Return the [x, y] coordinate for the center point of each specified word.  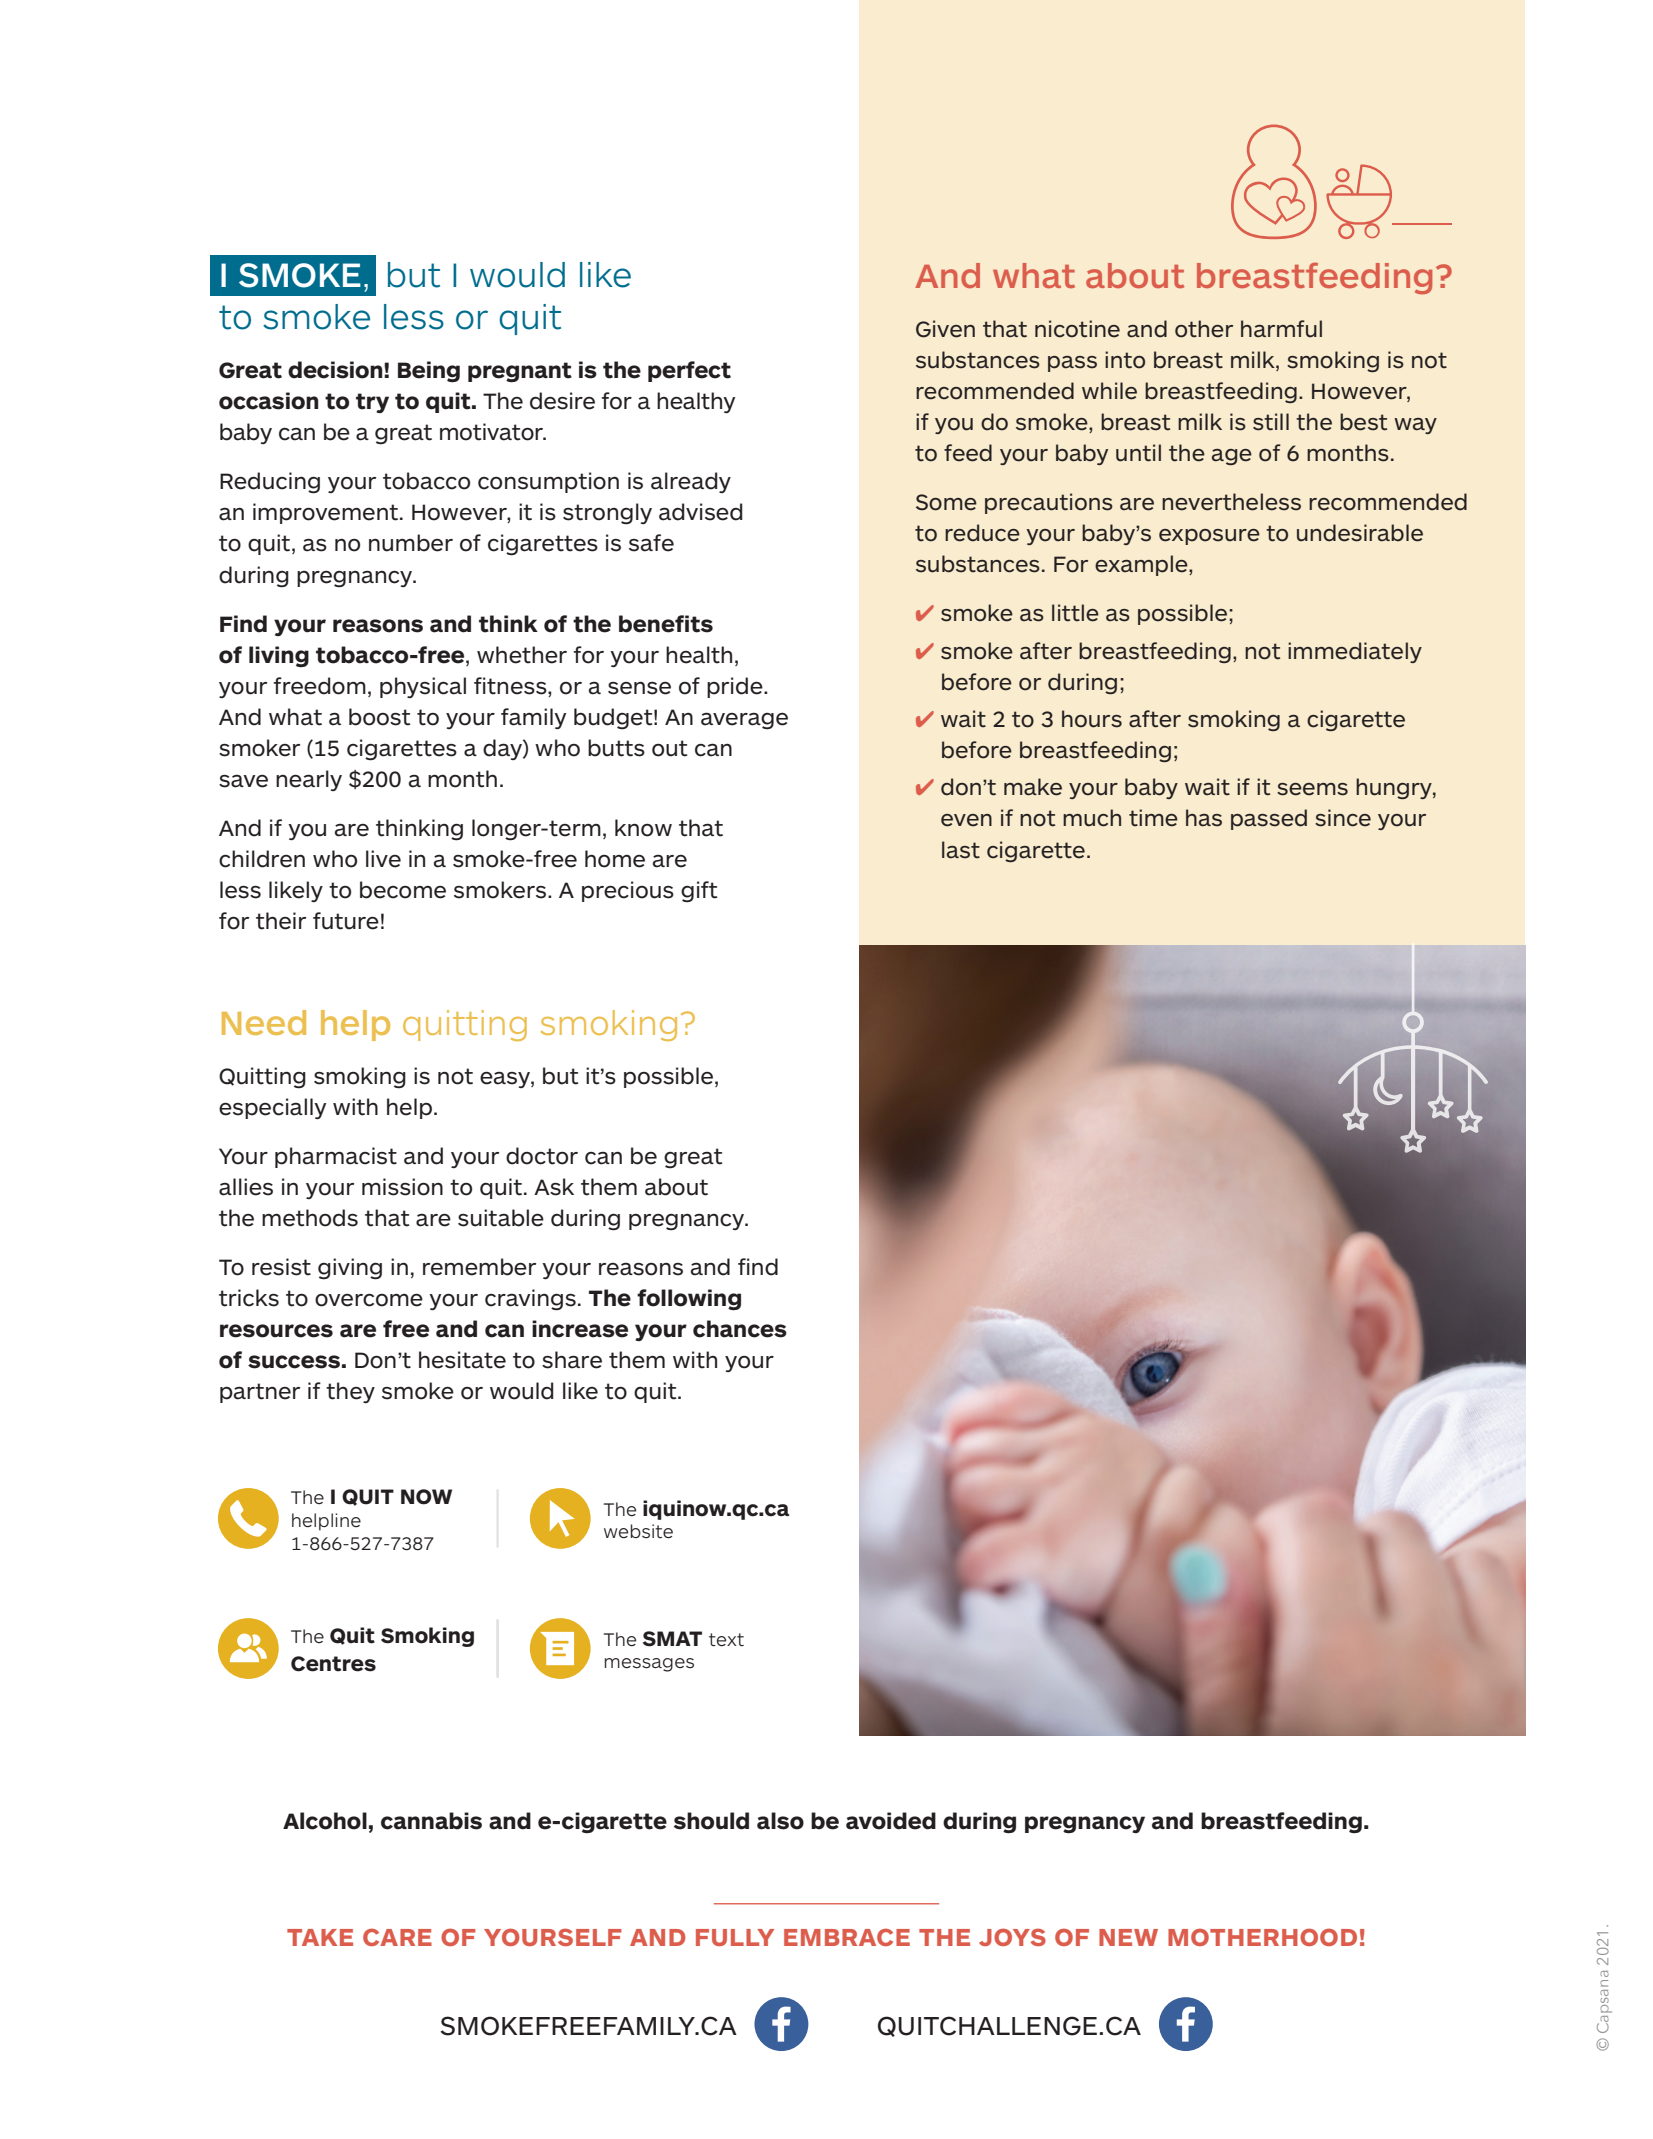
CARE [397, 1937]
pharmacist [336, 1157]
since [1343, 818]
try [372, 403]
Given [945, 329]
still [1271, 422]
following [689, 1300]
